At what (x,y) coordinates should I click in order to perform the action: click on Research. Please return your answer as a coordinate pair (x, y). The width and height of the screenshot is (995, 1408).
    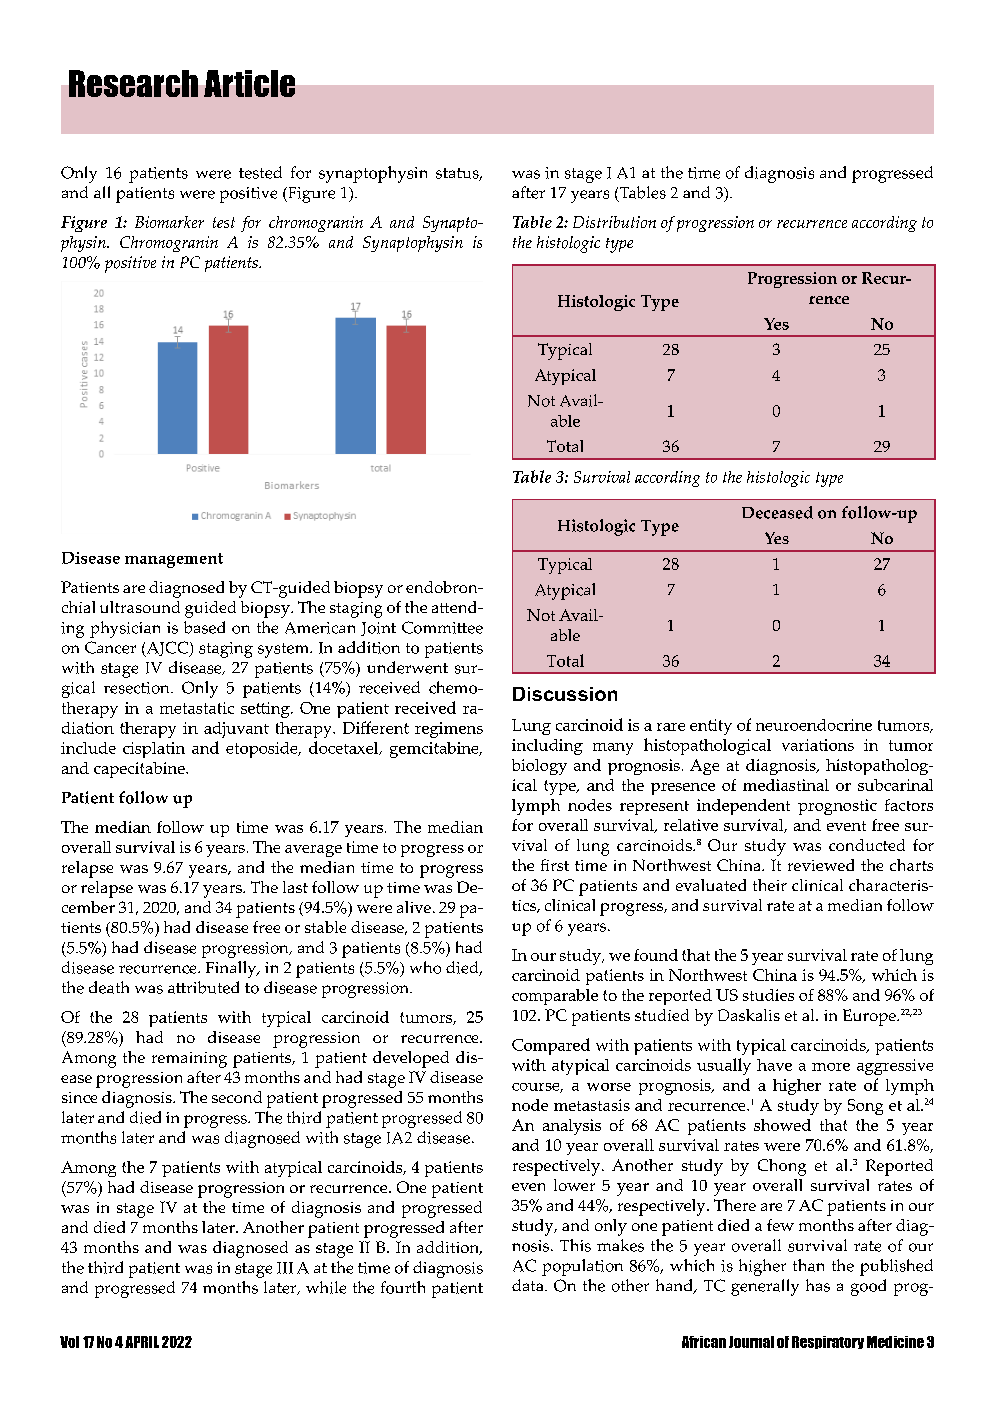
    Looking at the image, I should click on (133, 83).
